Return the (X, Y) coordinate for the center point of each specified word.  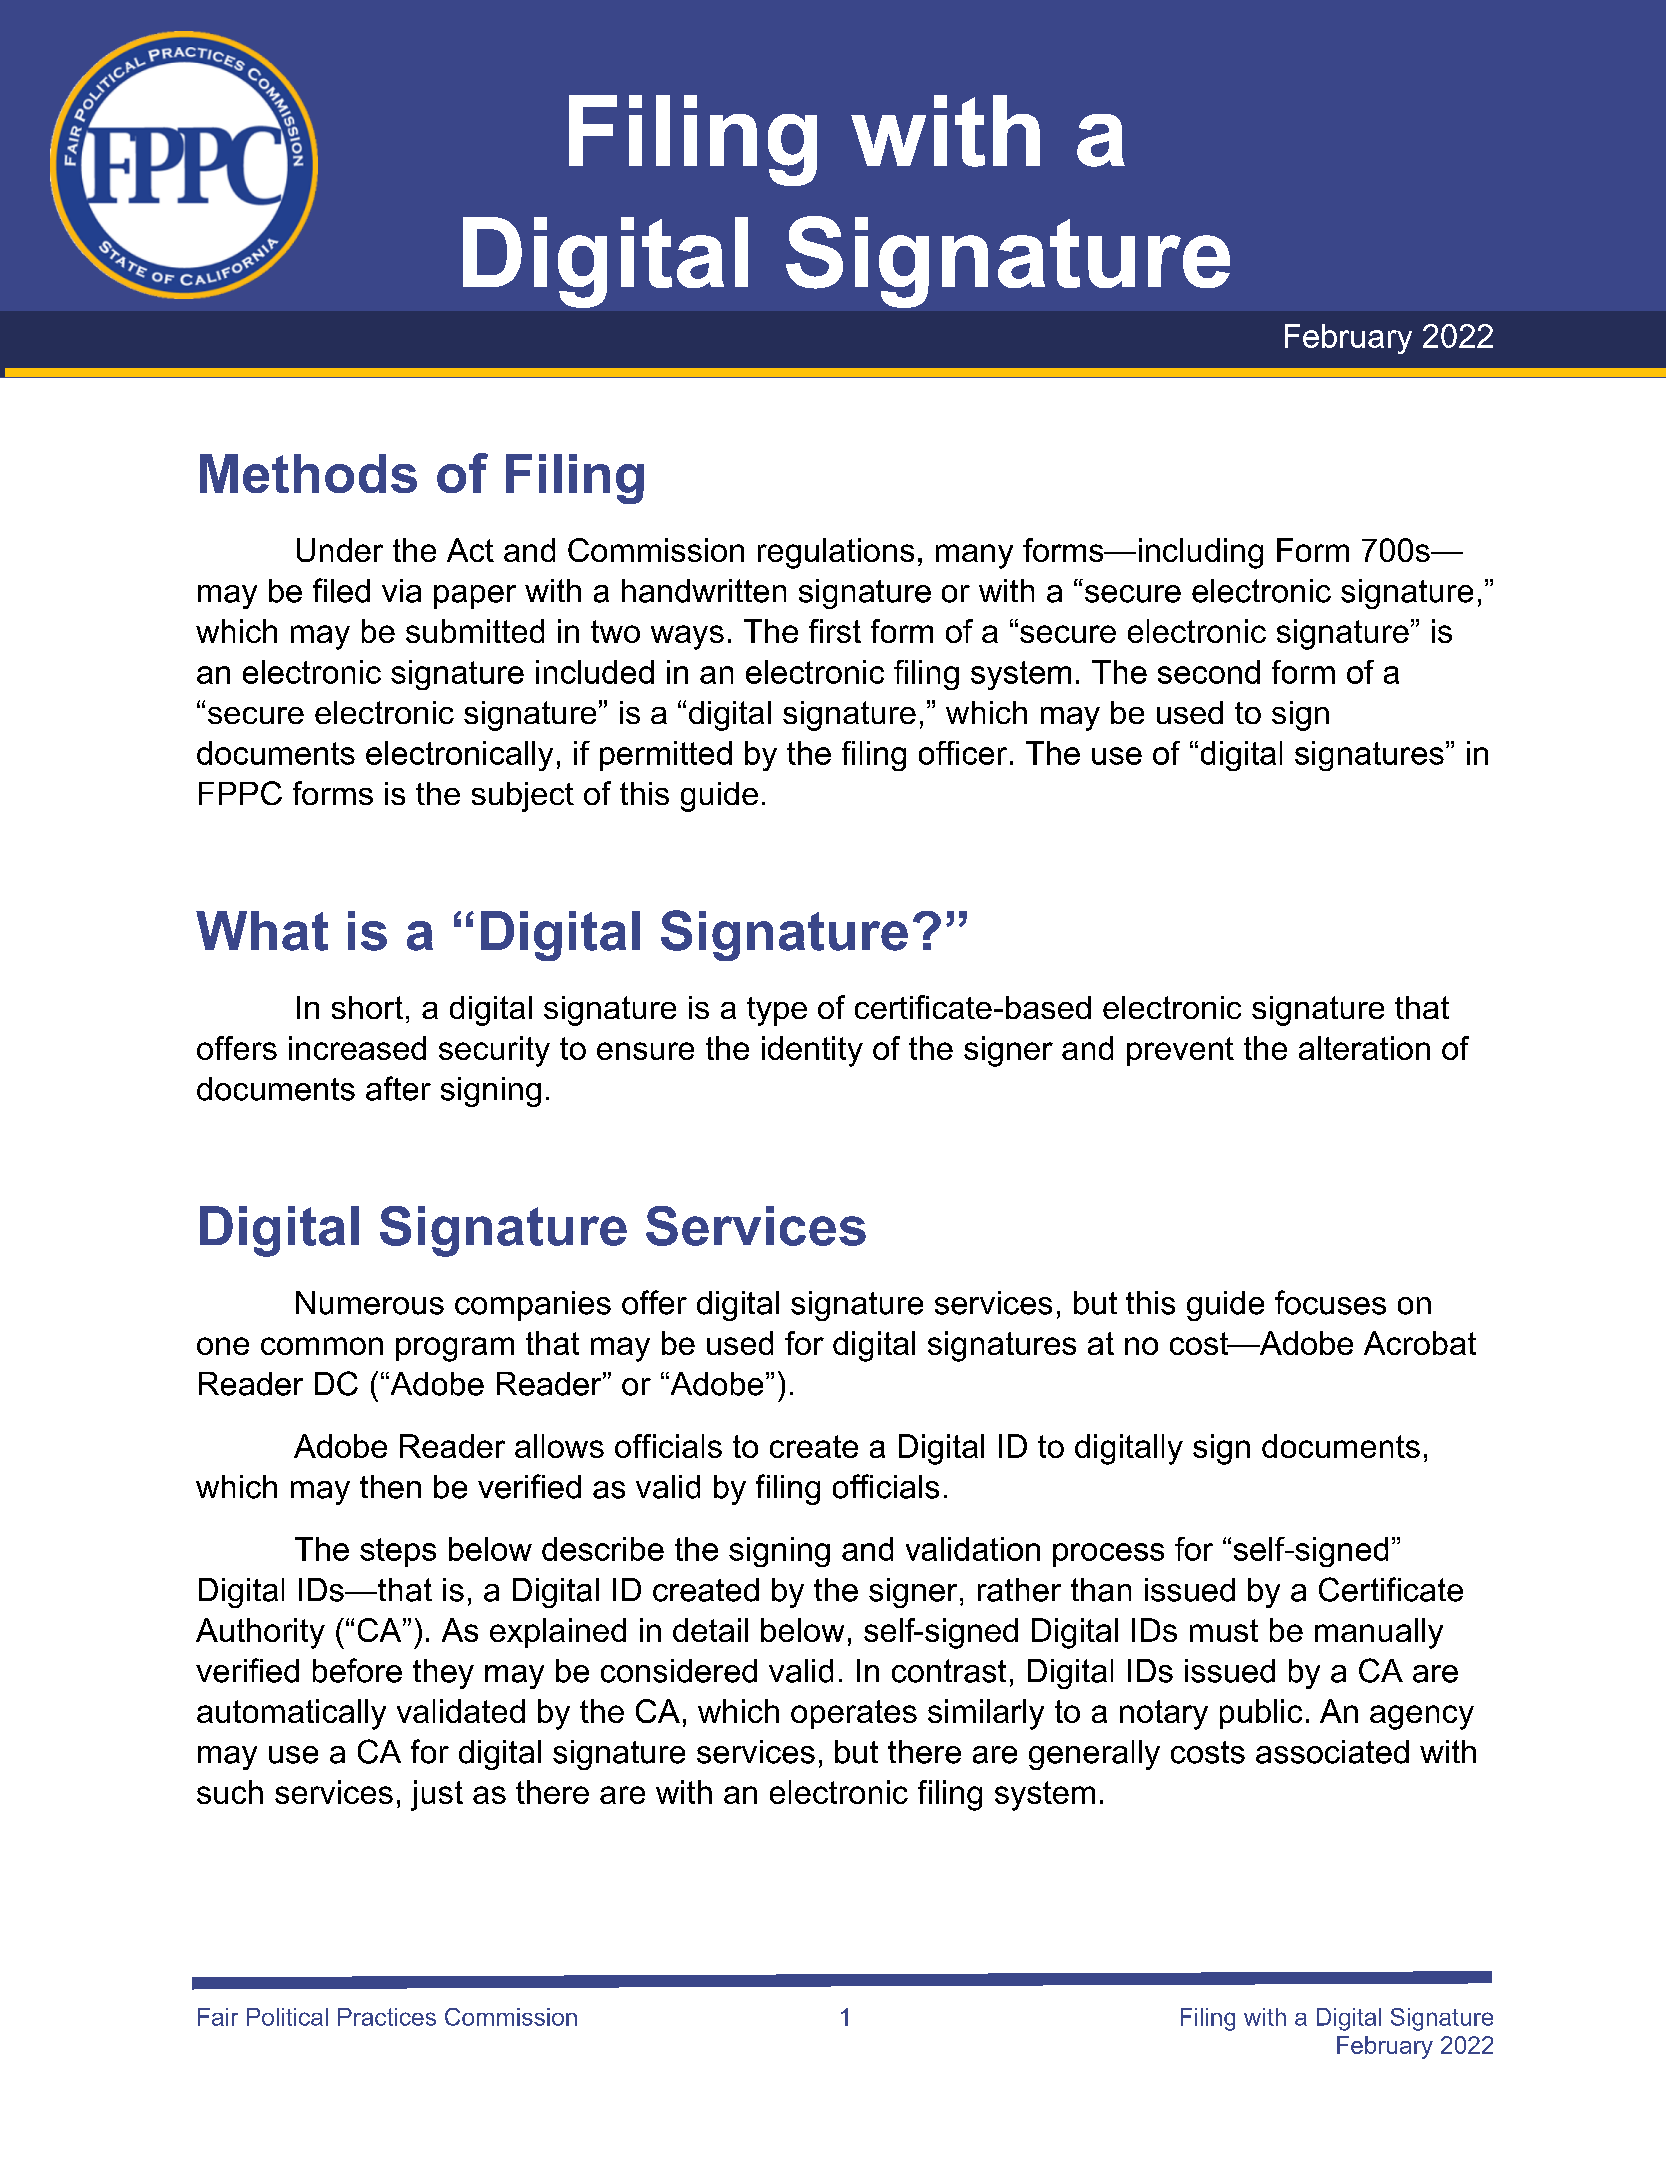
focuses (1330, 1302)
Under (340, 550)
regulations (836, 553)
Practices (387, 2017)
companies (533, 1306)
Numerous (370, 1303)
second (1209, 672)
